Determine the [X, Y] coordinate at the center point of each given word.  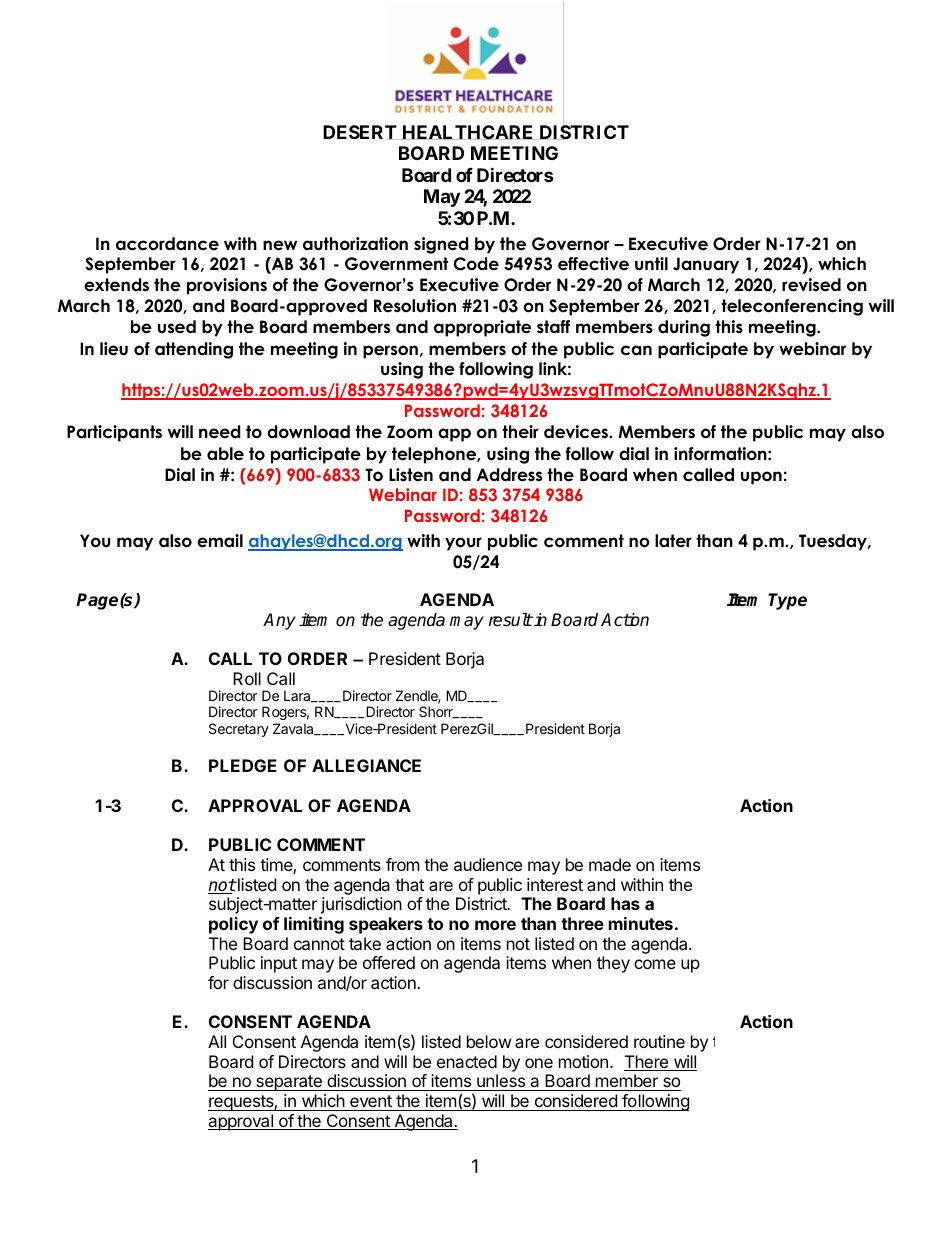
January [706, 265]
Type [787, 601]
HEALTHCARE [468, 132]
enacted [467, 1061]
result [511, 620]
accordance [167, 244]
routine [659, 1041]
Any [279, 621]
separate [289, 1083]
